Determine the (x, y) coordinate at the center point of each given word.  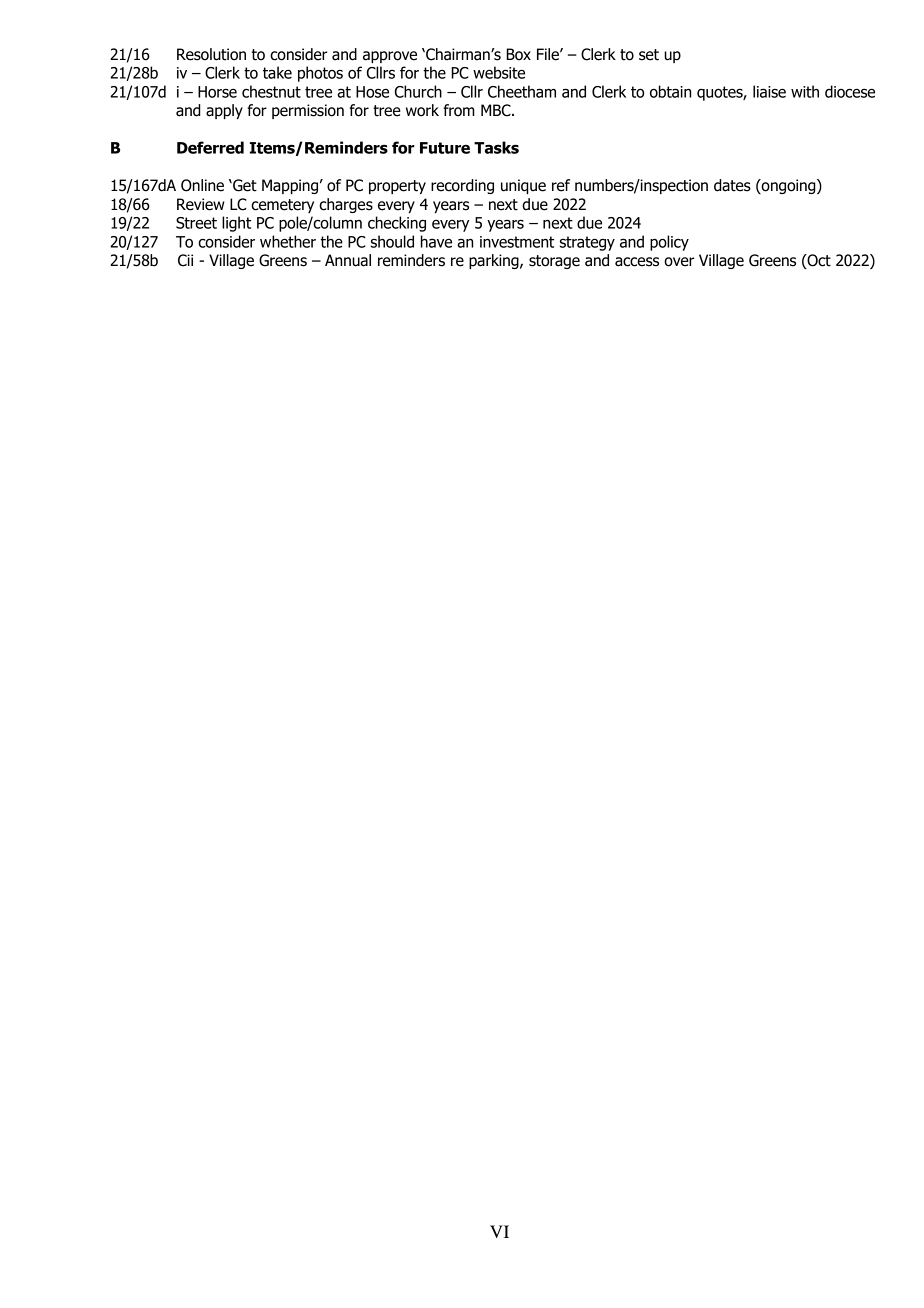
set (649, 55)
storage (554, 262)
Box (518, 54)
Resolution (211, 54)
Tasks (496, 147)
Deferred (210, 147)
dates (732, 185)
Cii (185, 260)
